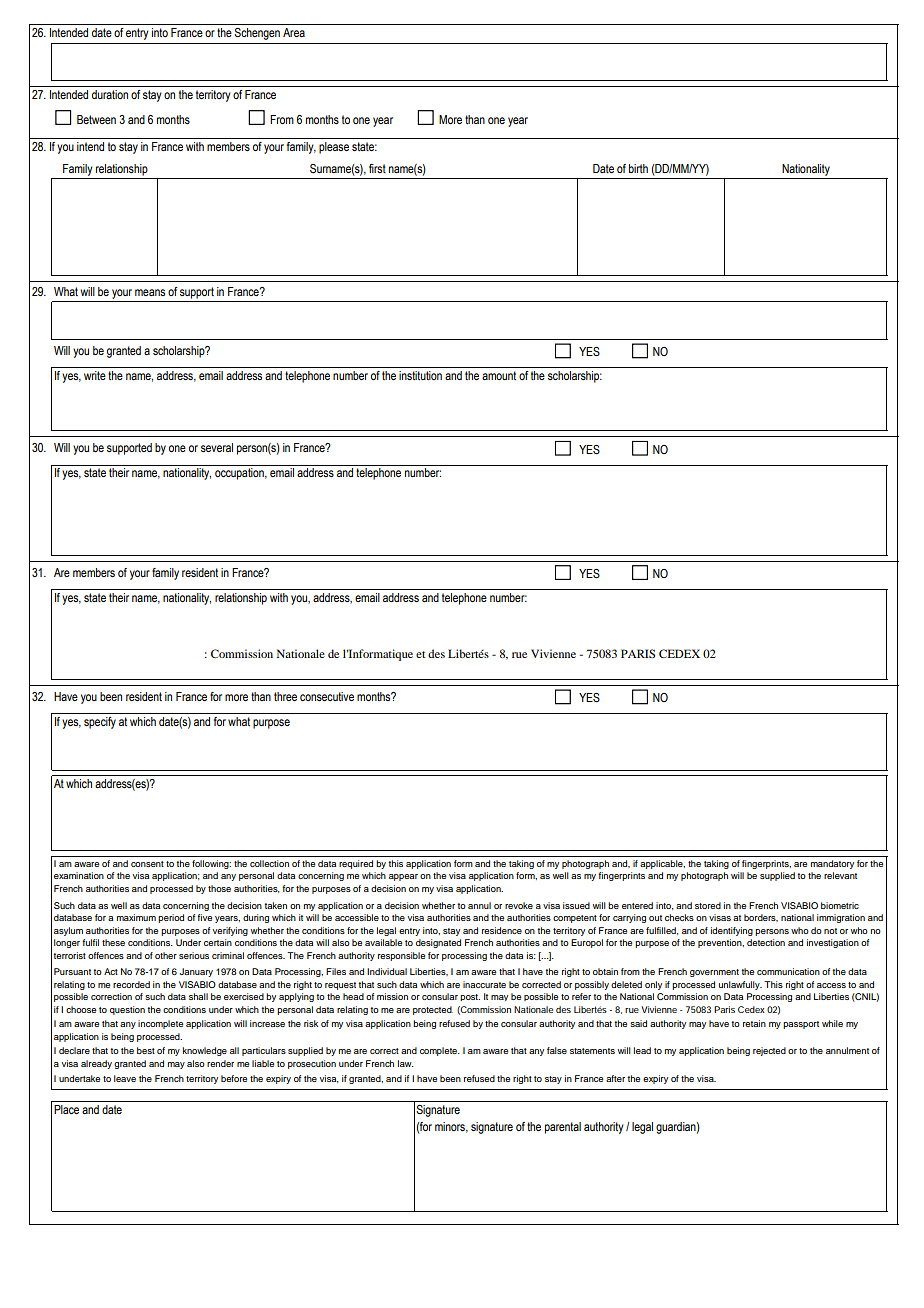 This screenshot has width=924, height=1308. I want to click on specify, so click(100, 723).
